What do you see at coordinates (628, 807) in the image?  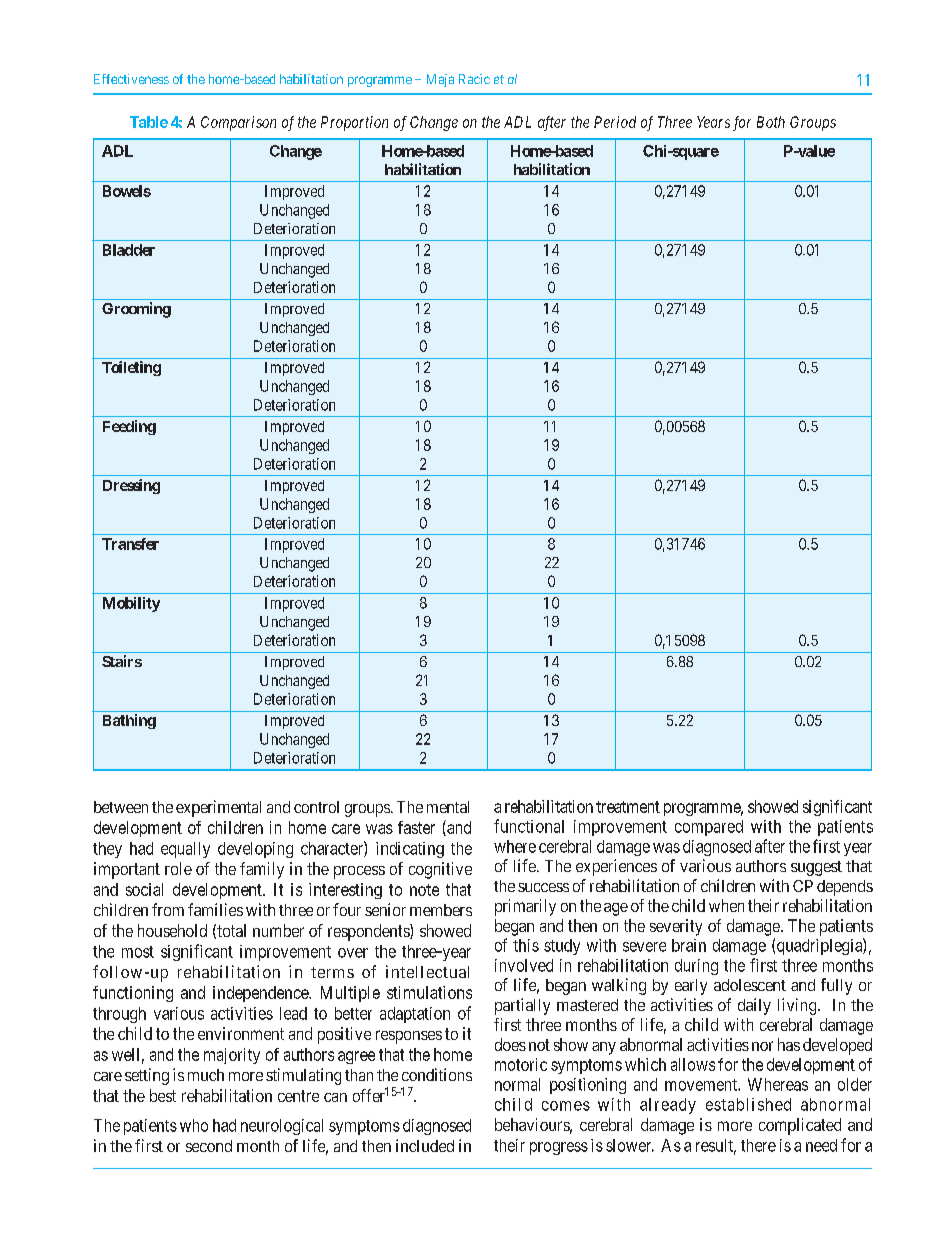 I see `treatment` at bounding box center [628, 807].
